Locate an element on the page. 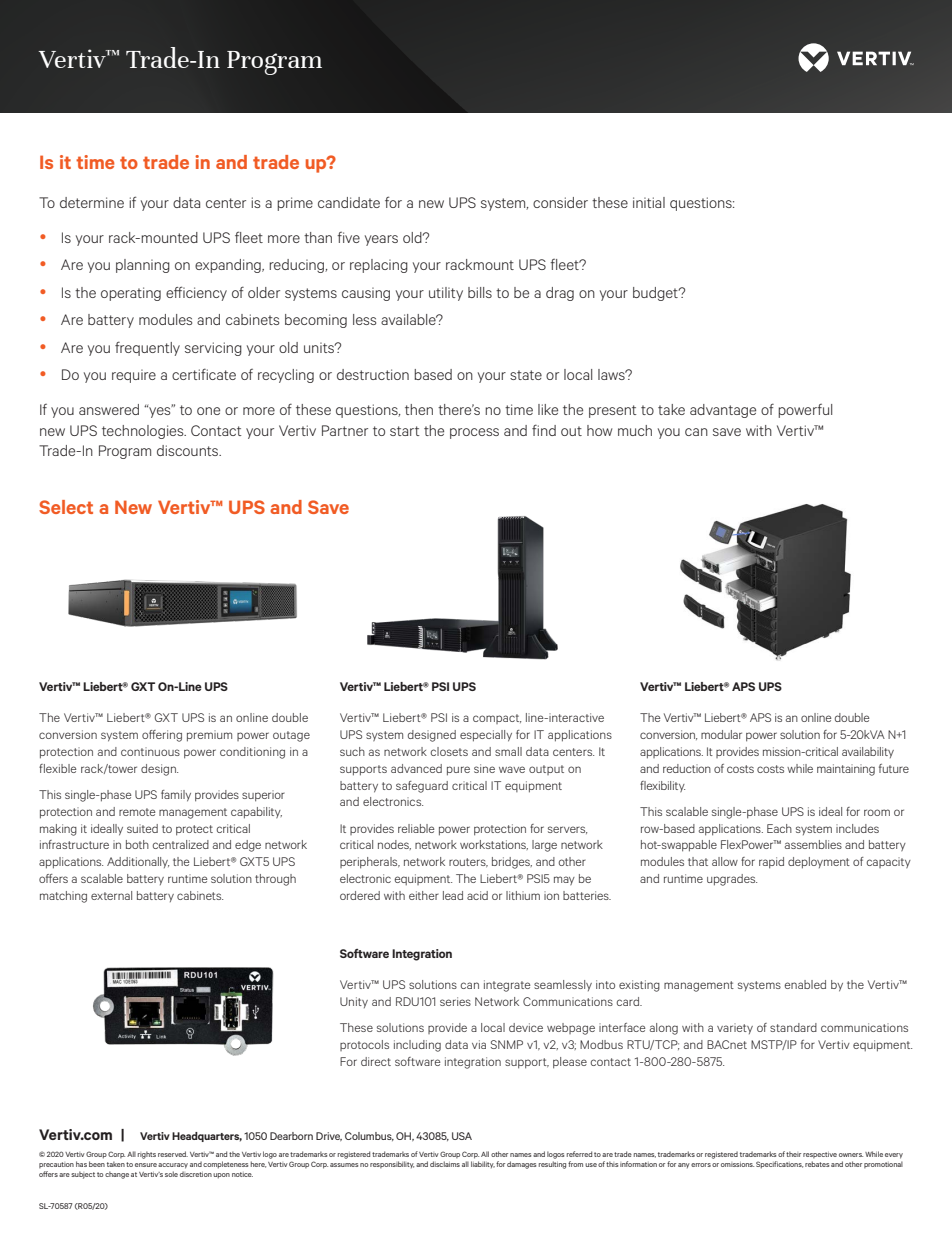  compact is located at coordinates (497, 719).
